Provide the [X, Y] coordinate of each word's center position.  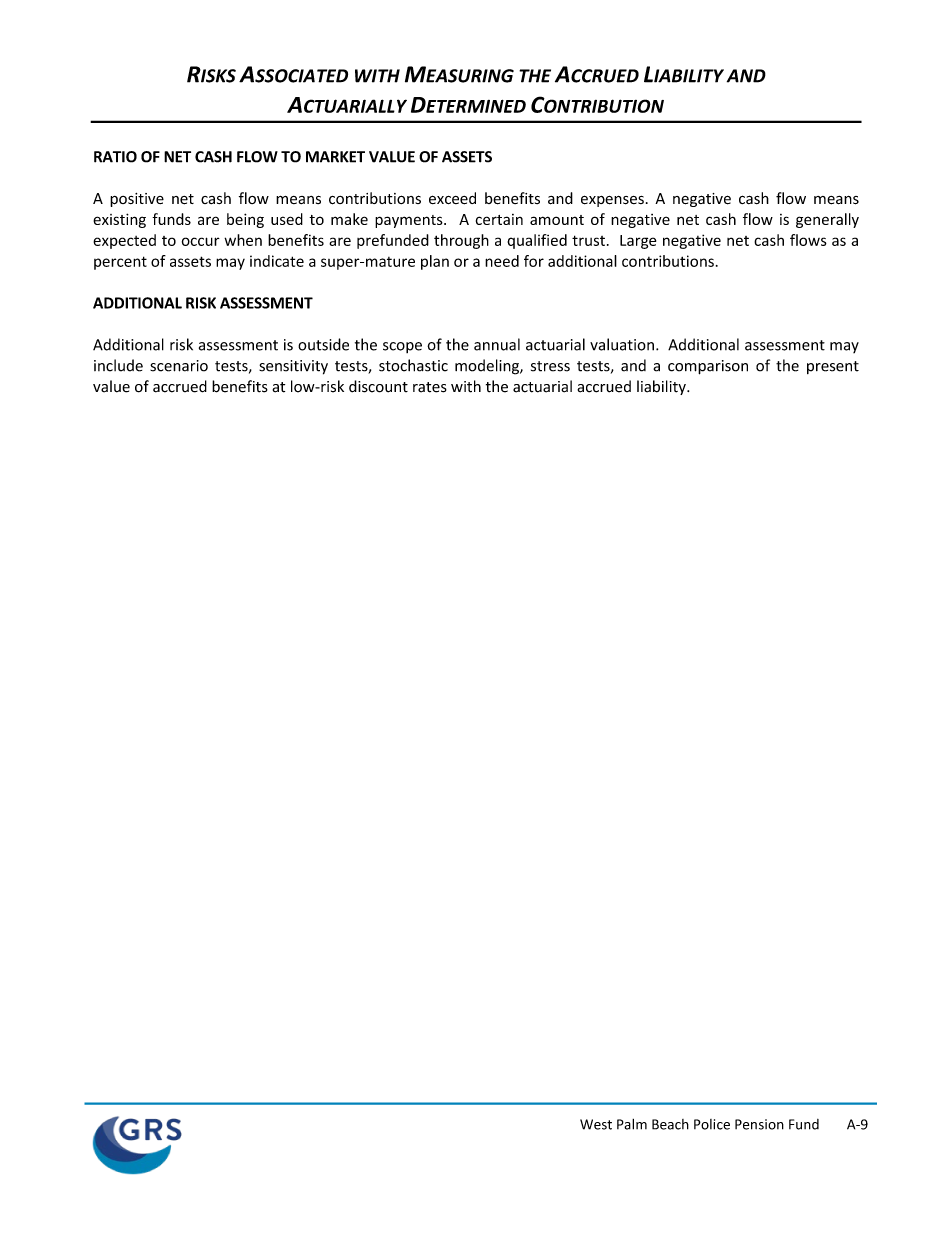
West [596, 1124]
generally [827, 220]
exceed [452, 198]
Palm [632, 1124]
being [245, 220]
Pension [759, 1124]
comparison [708, 367]
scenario [179, 366]
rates [430, 387]
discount [378, 386]
